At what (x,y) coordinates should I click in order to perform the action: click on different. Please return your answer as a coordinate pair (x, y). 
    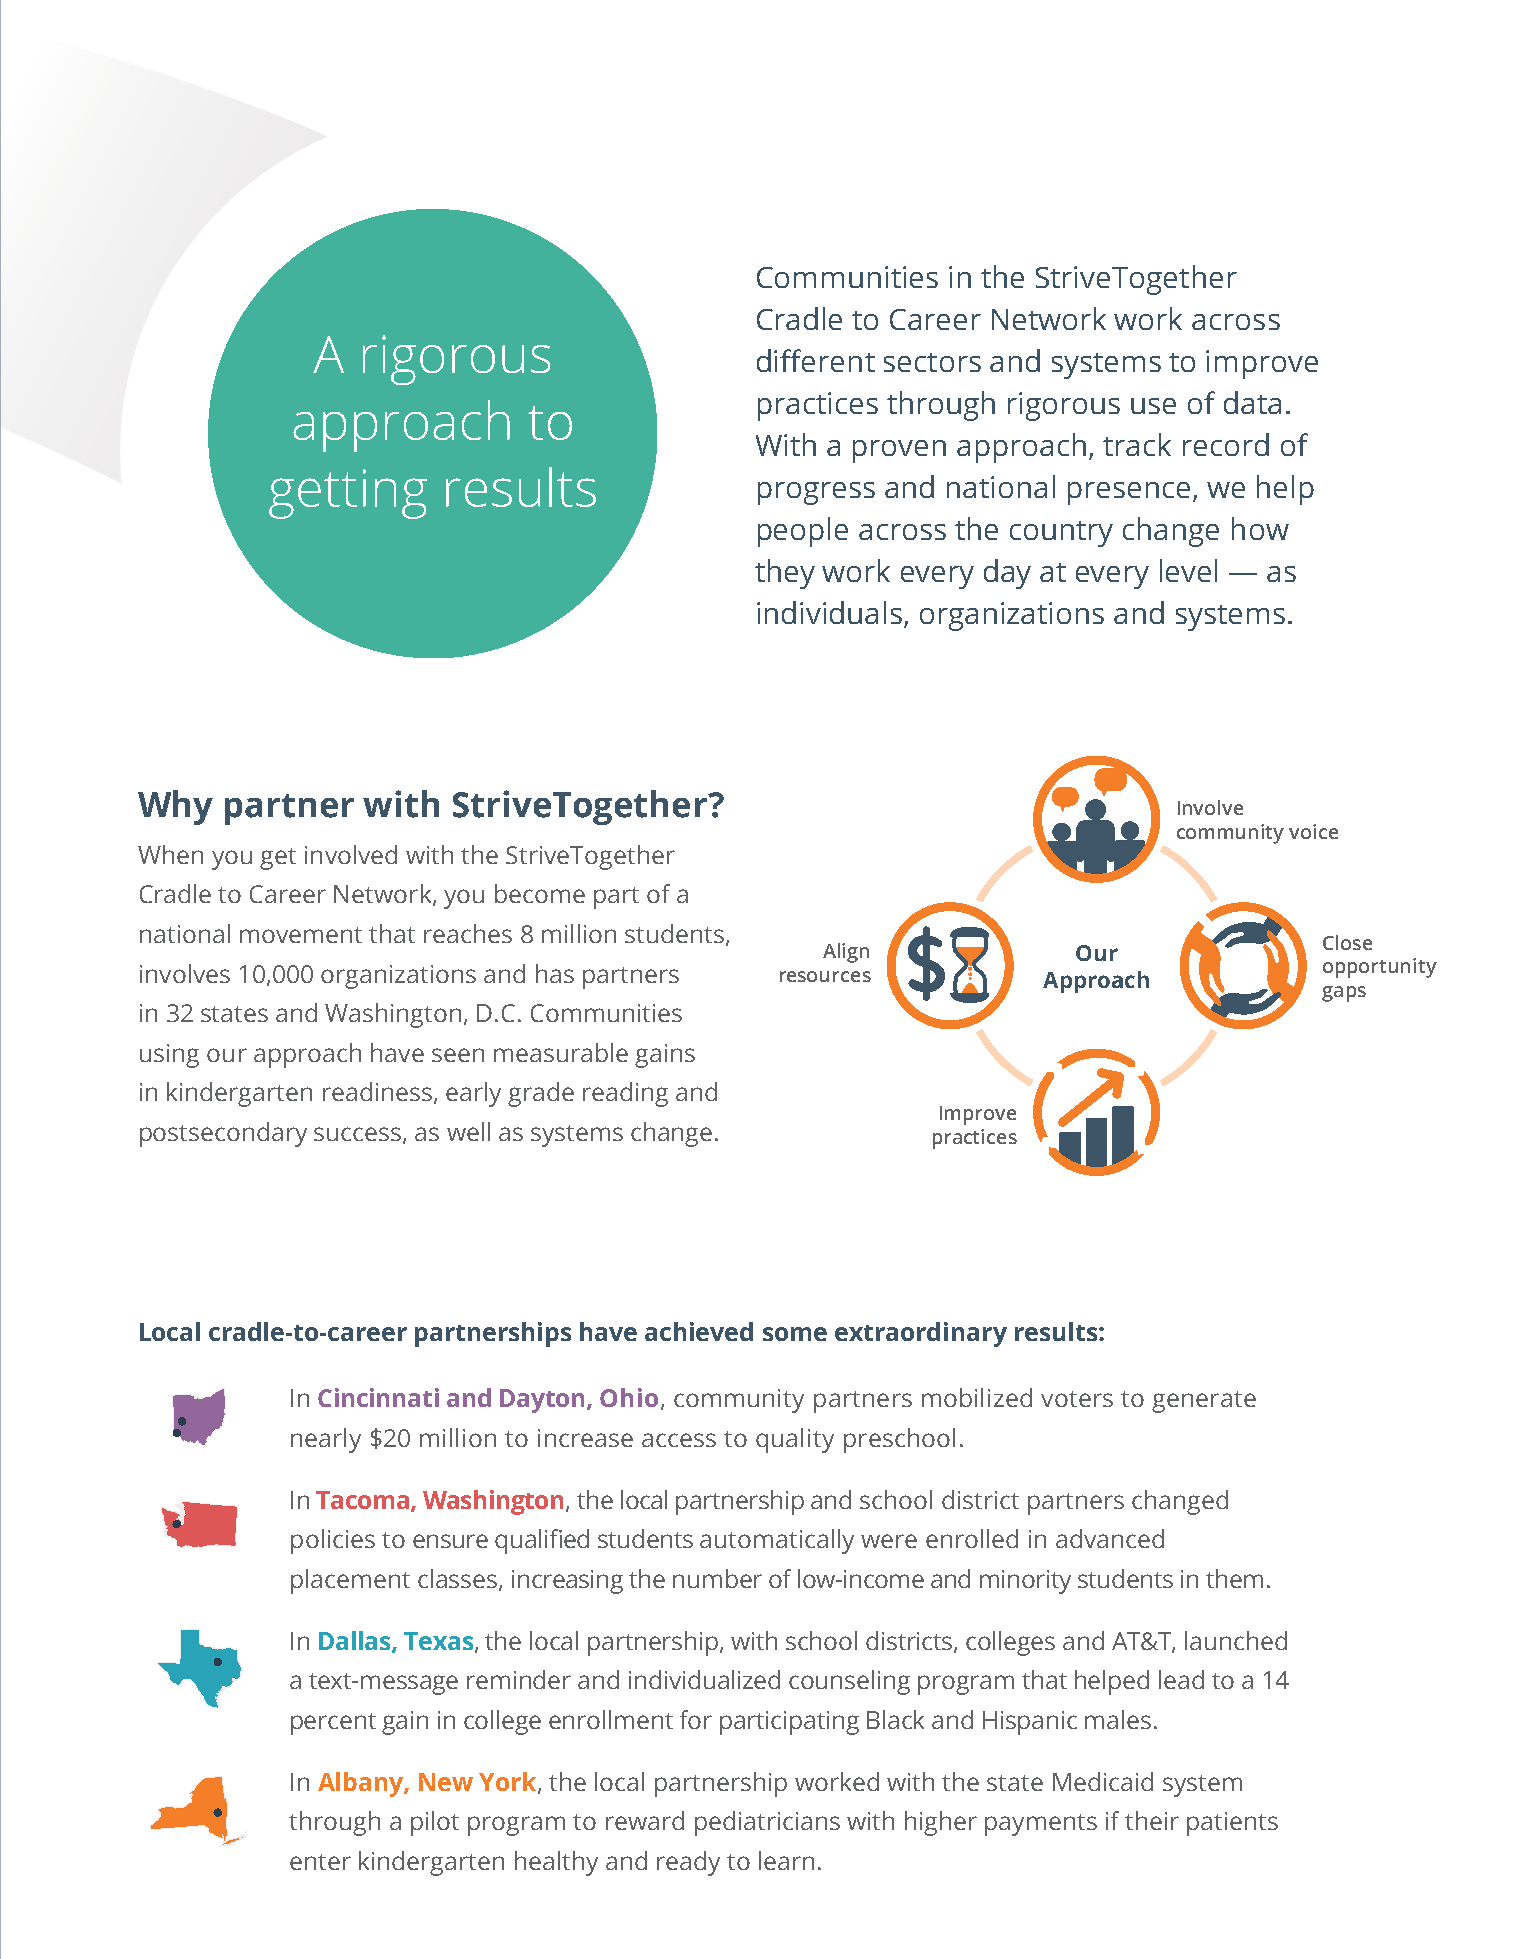
    Looking at the image, I should click on (816, 360).
